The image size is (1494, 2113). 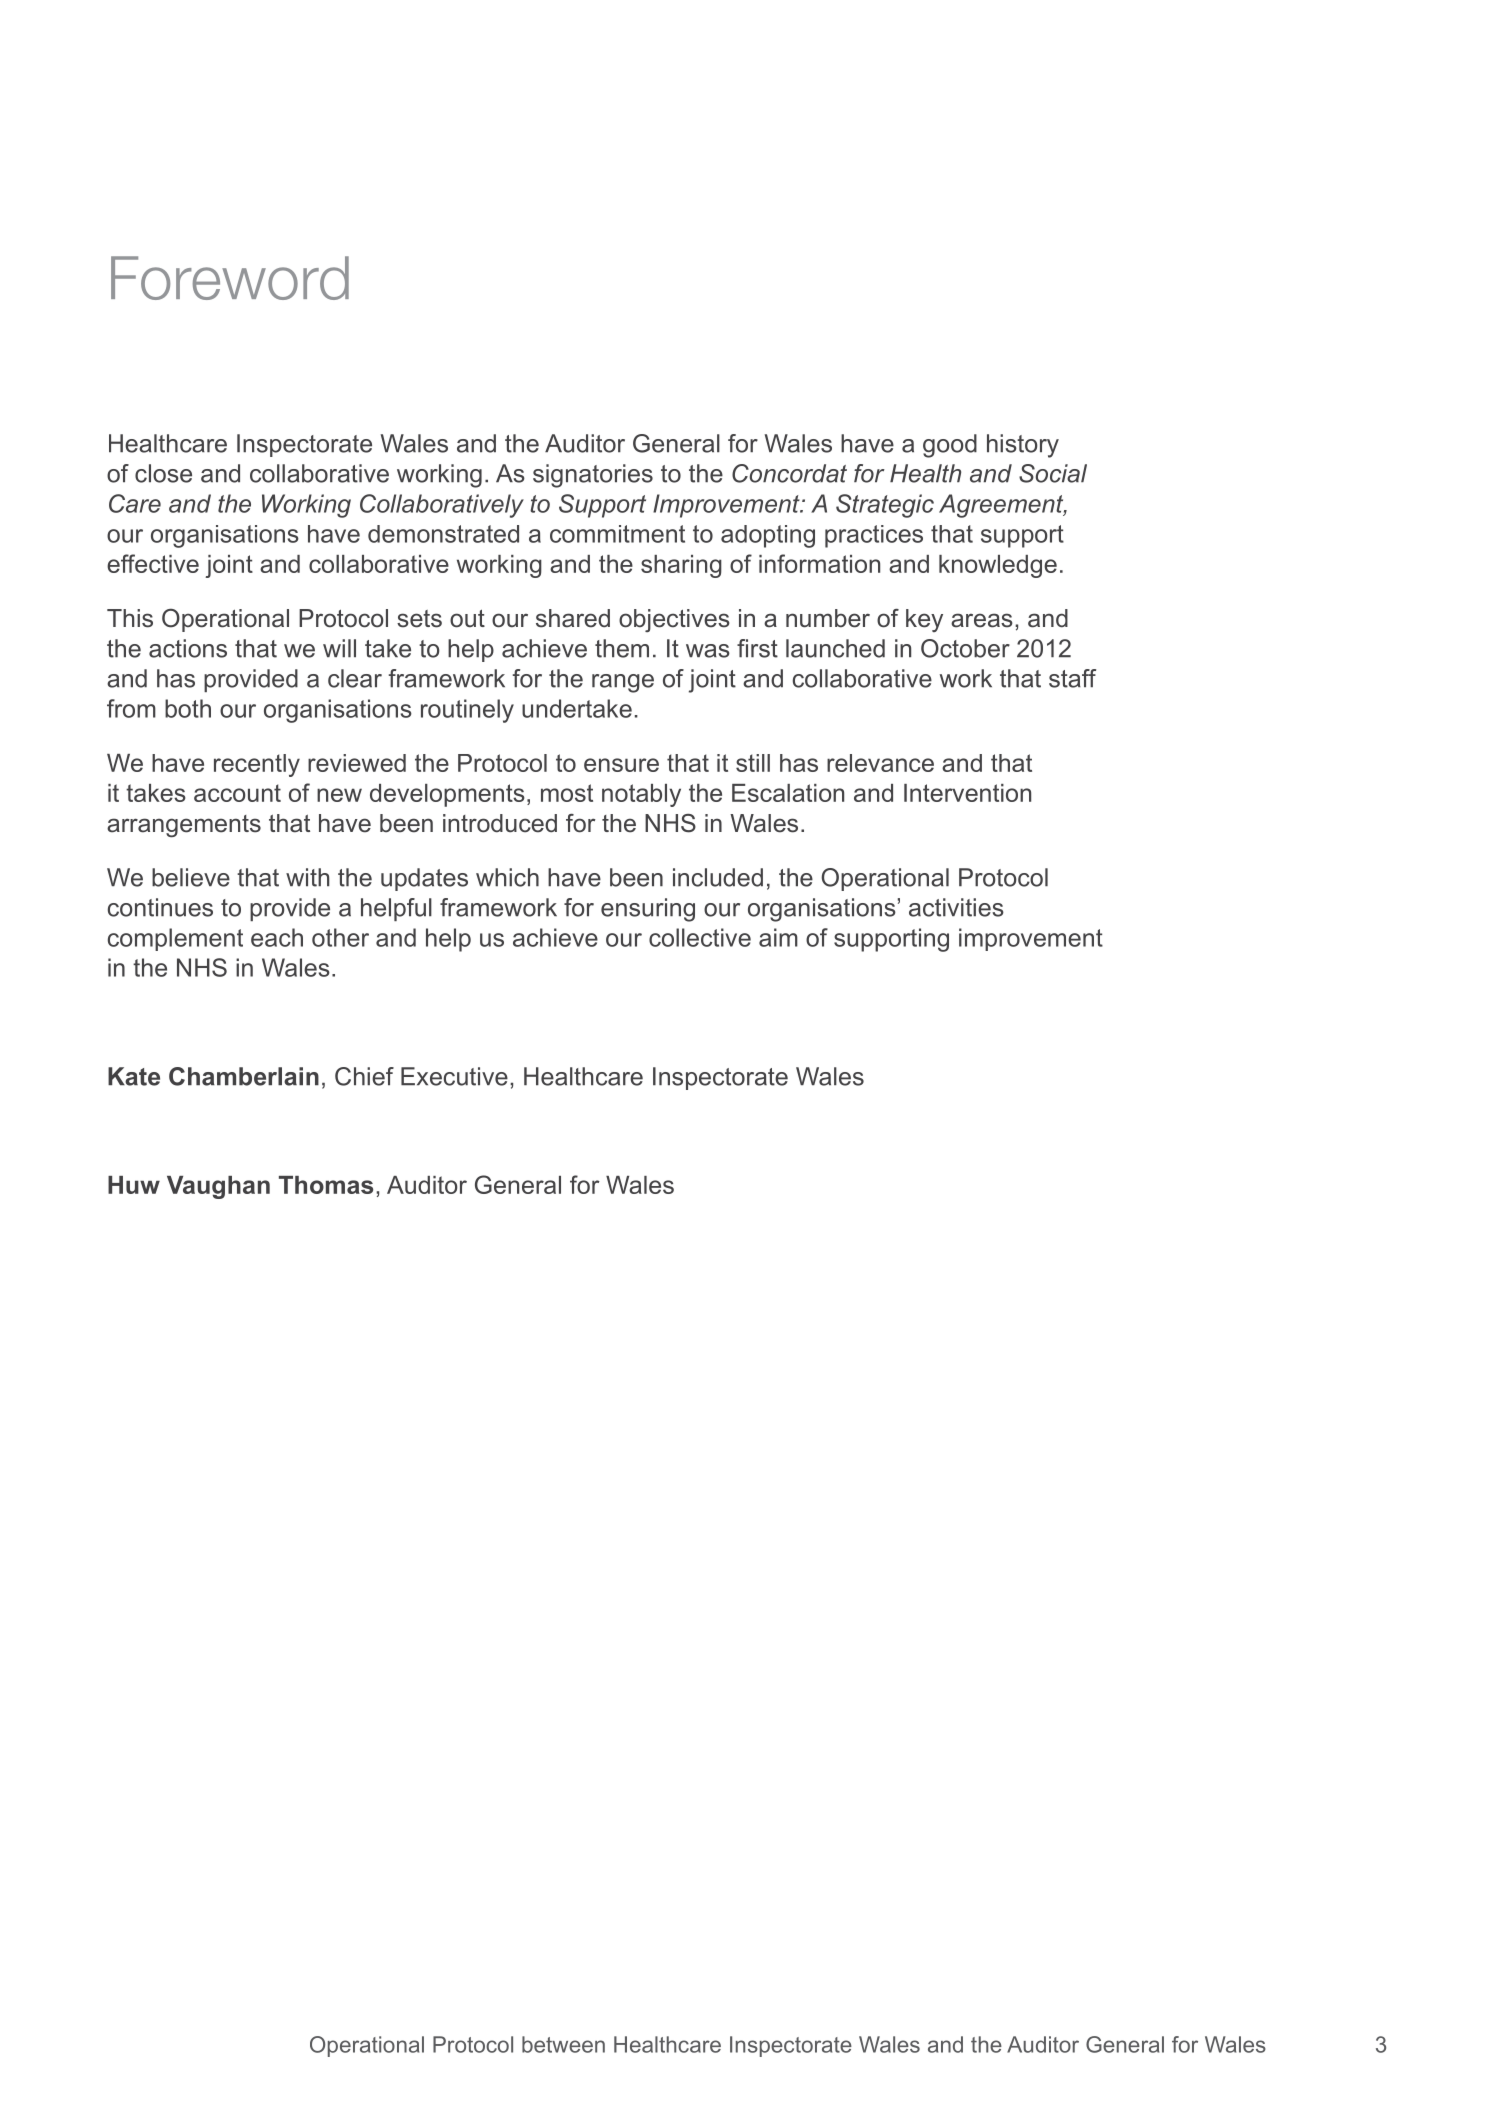 What do you see at coordinates (593, 476) in the document?
I see `signatories` at bounding box center [593, 476].
